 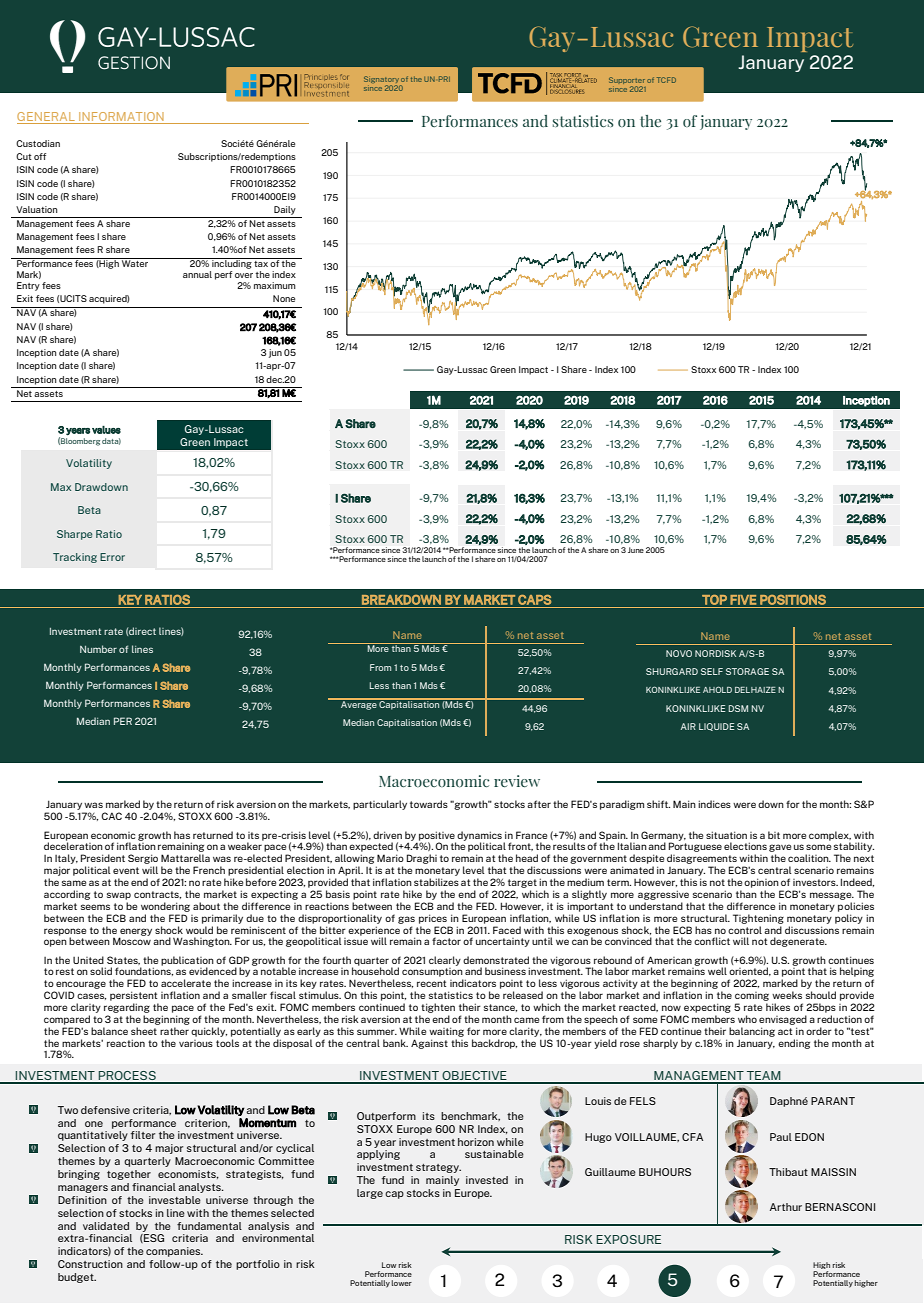 What do you see at coordinates (121, 116) in the document?
I see `INFORMATION` at bounding box center [121, 116].
